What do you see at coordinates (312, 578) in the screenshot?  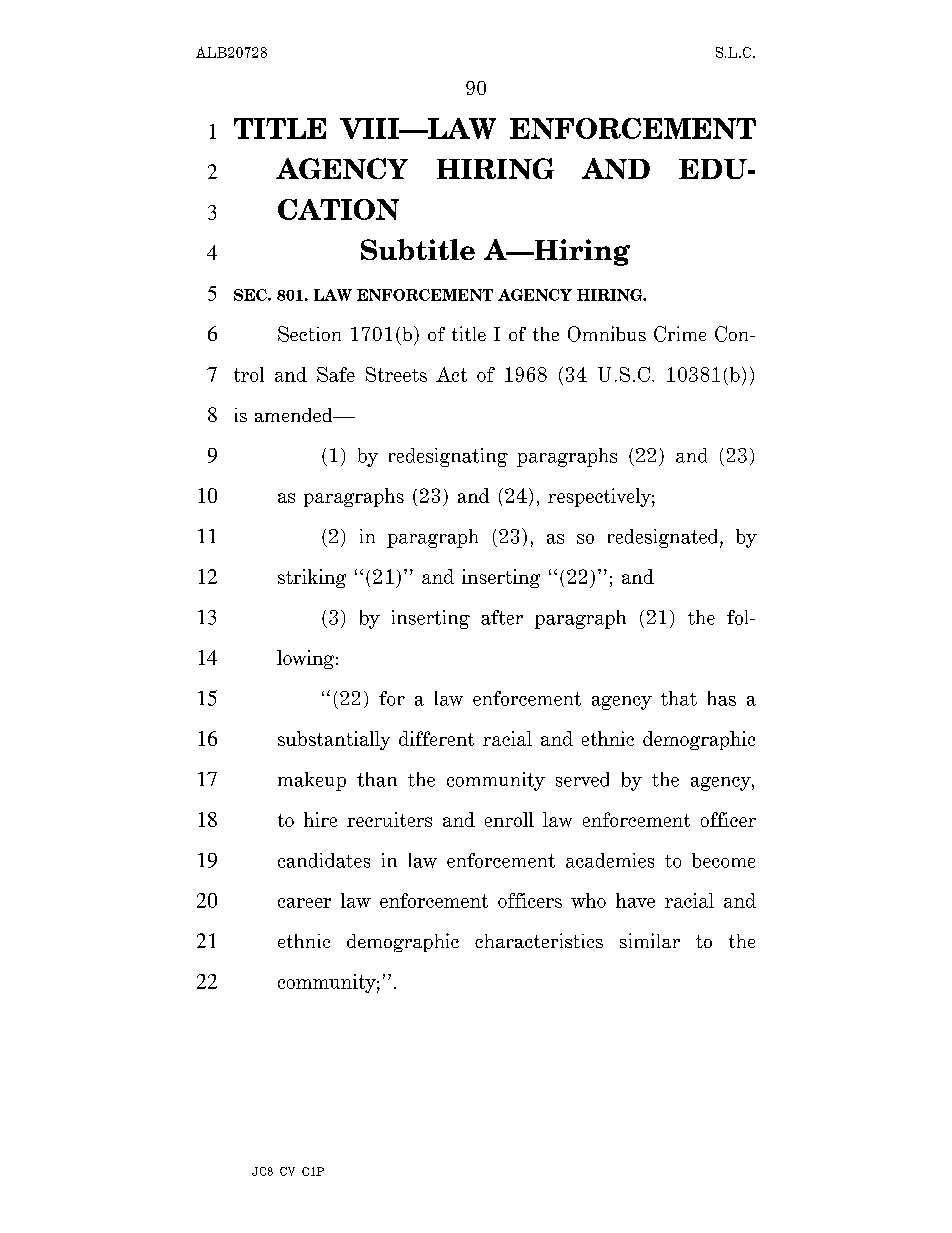 I see `striking` at bounding box center [312, 578].
